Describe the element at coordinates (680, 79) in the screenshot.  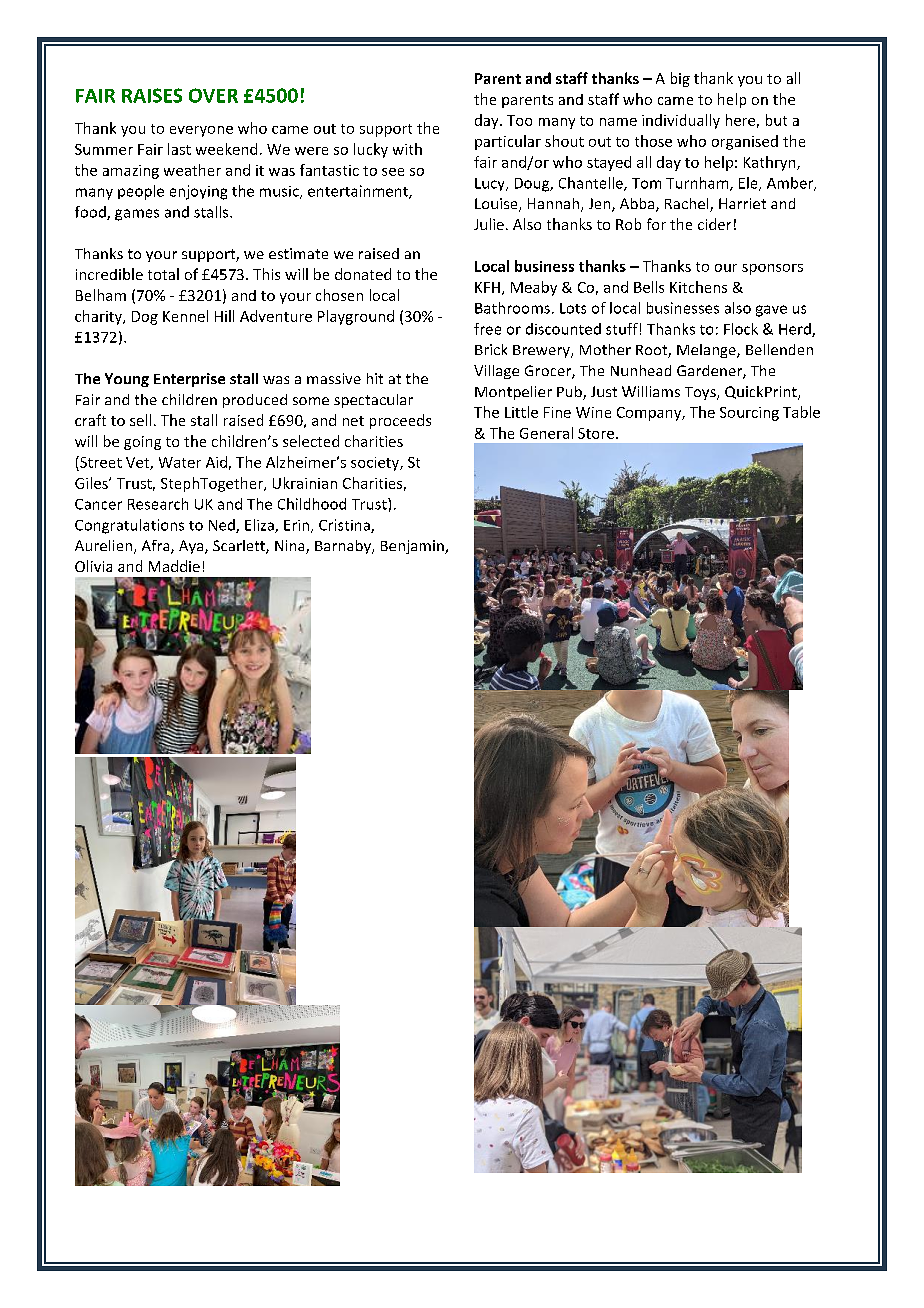
I see `big` at that location.
